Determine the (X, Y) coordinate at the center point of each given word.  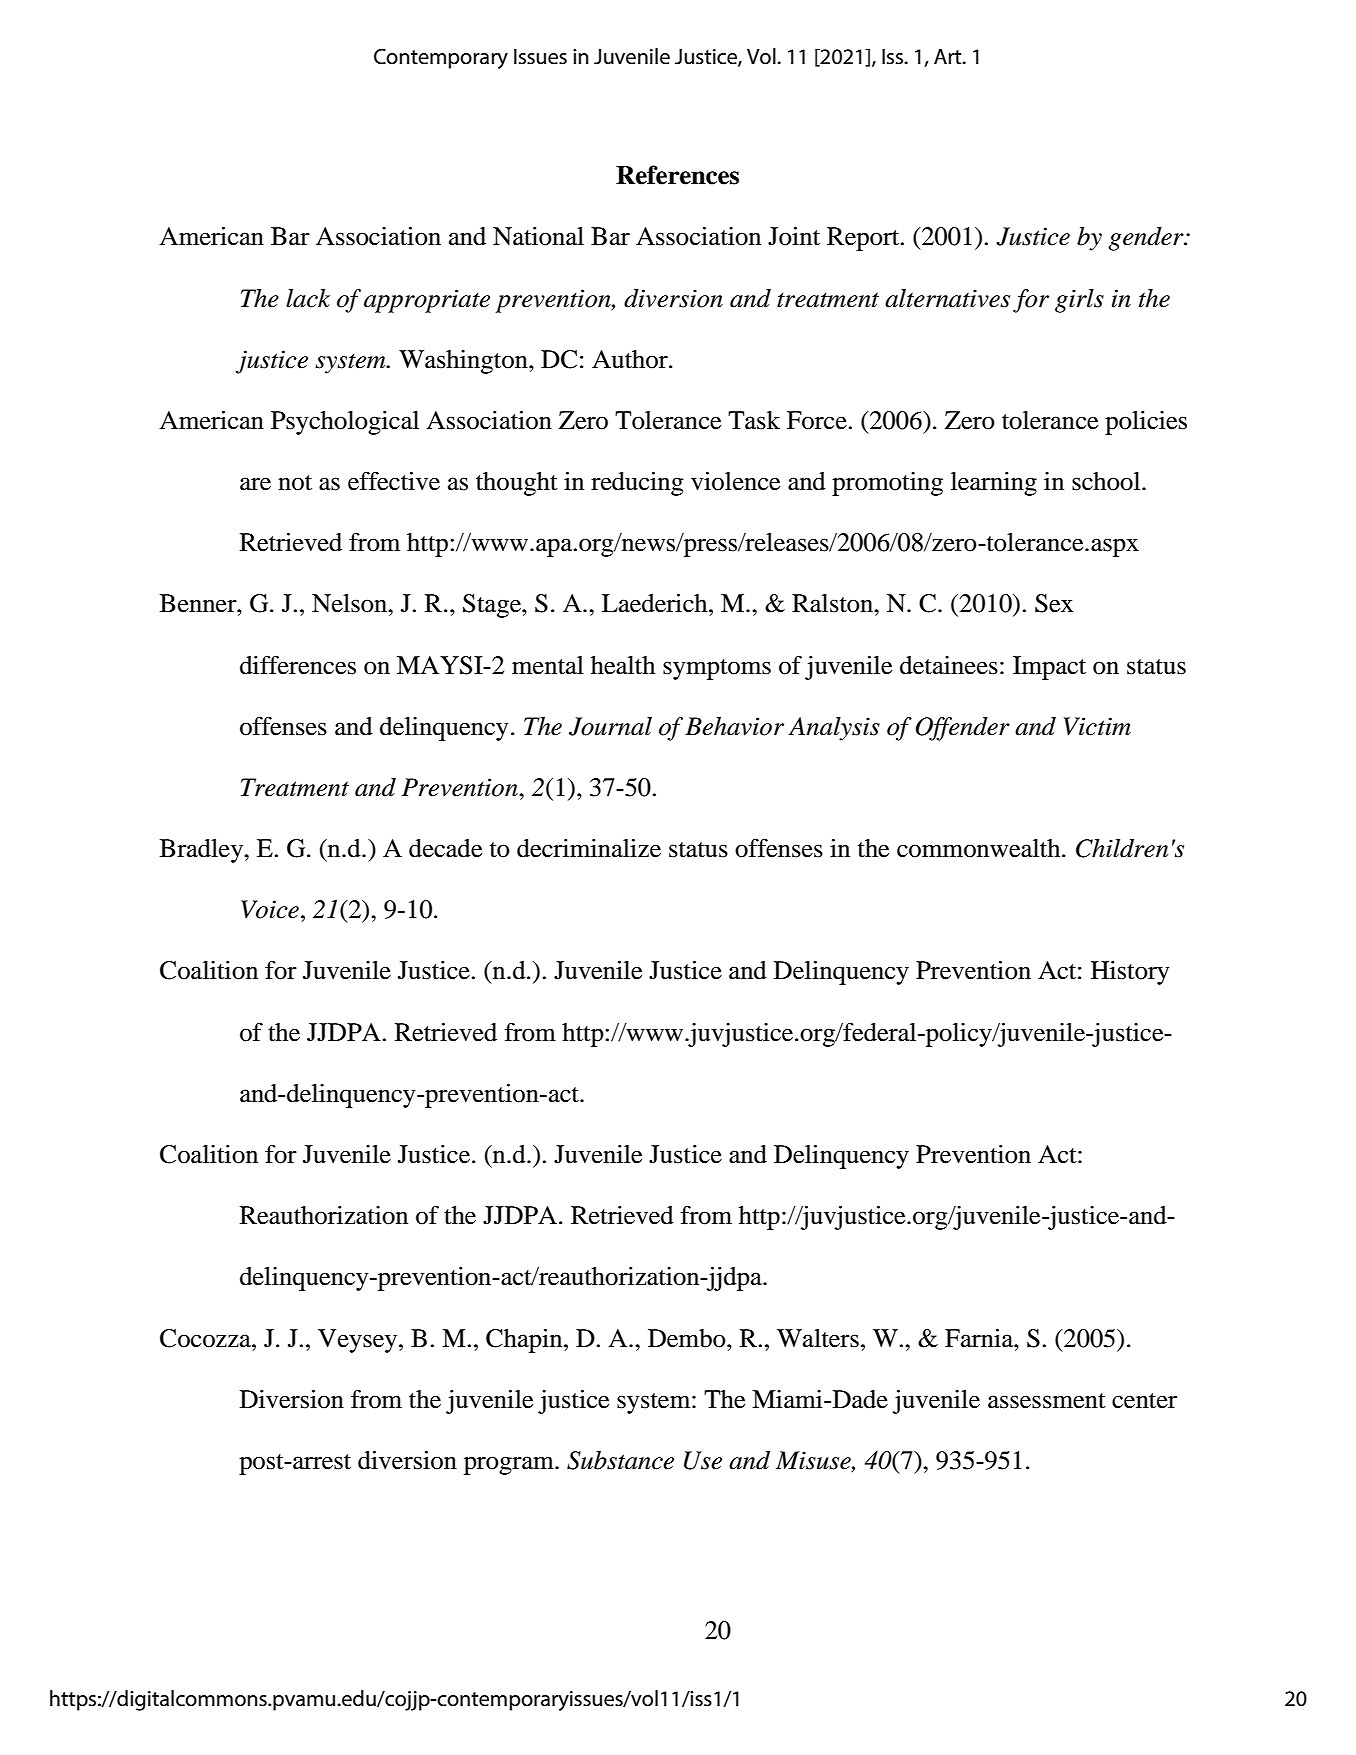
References (677, 175)
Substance (620, 1460)
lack (308, 298)
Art (949, 57)
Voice (270, 909)
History (1130, 973)
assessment (1047, 1401)
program (510, 1465)
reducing (637, 484)
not (295, 483)
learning (994, 484)
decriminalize (589, 848)
